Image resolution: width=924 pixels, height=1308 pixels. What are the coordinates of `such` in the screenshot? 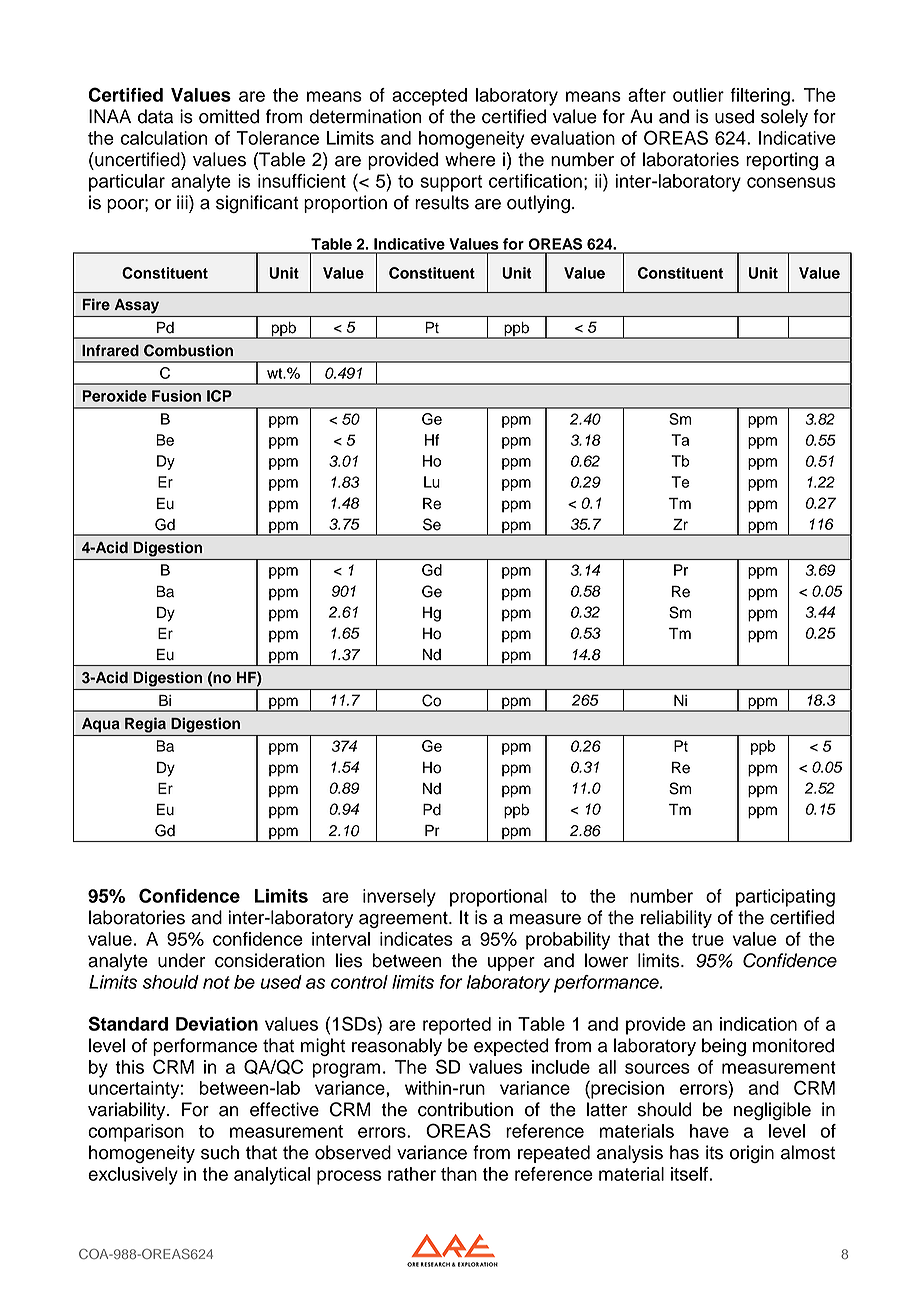 It's located at (220, 1152).
